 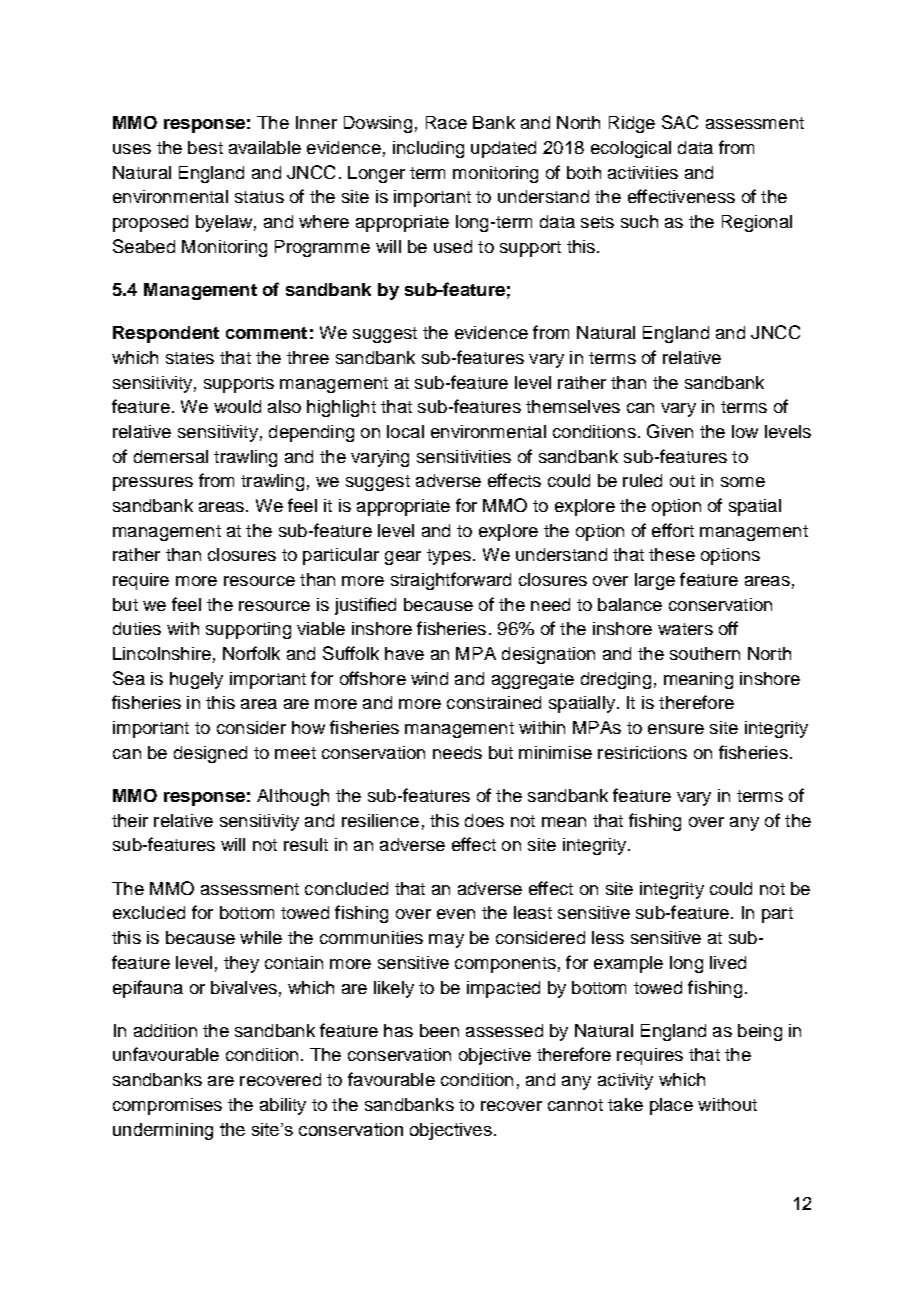 What do you see at coordinates (205, 147) in the document?
I see `best` at bounding box center [205, 147].
